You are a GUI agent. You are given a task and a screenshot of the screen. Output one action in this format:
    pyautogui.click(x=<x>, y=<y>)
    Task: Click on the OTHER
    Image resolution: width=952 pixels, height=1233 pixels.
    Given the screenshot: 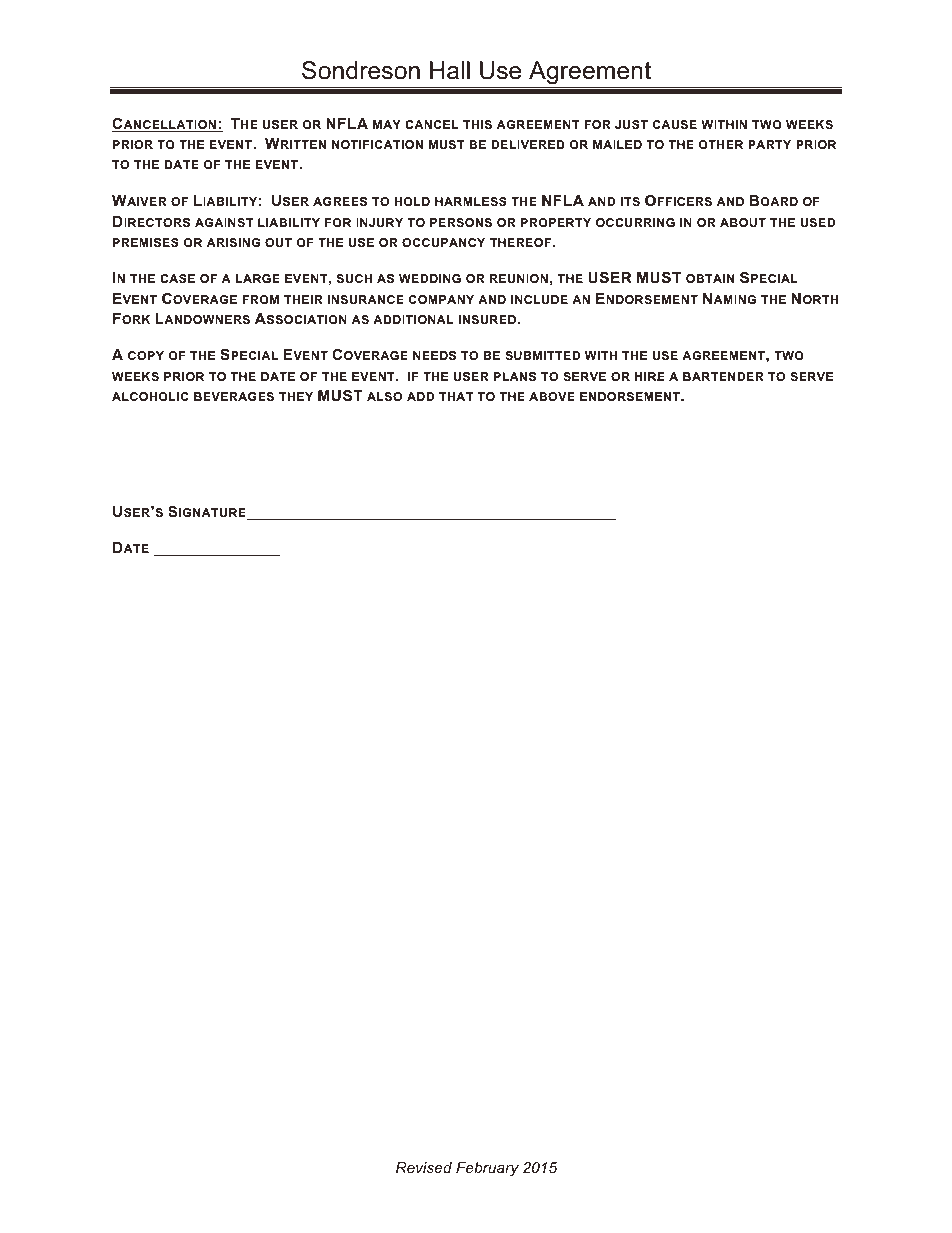 What is the action you would take?
    pyautogui.click(x=720, y=144)
